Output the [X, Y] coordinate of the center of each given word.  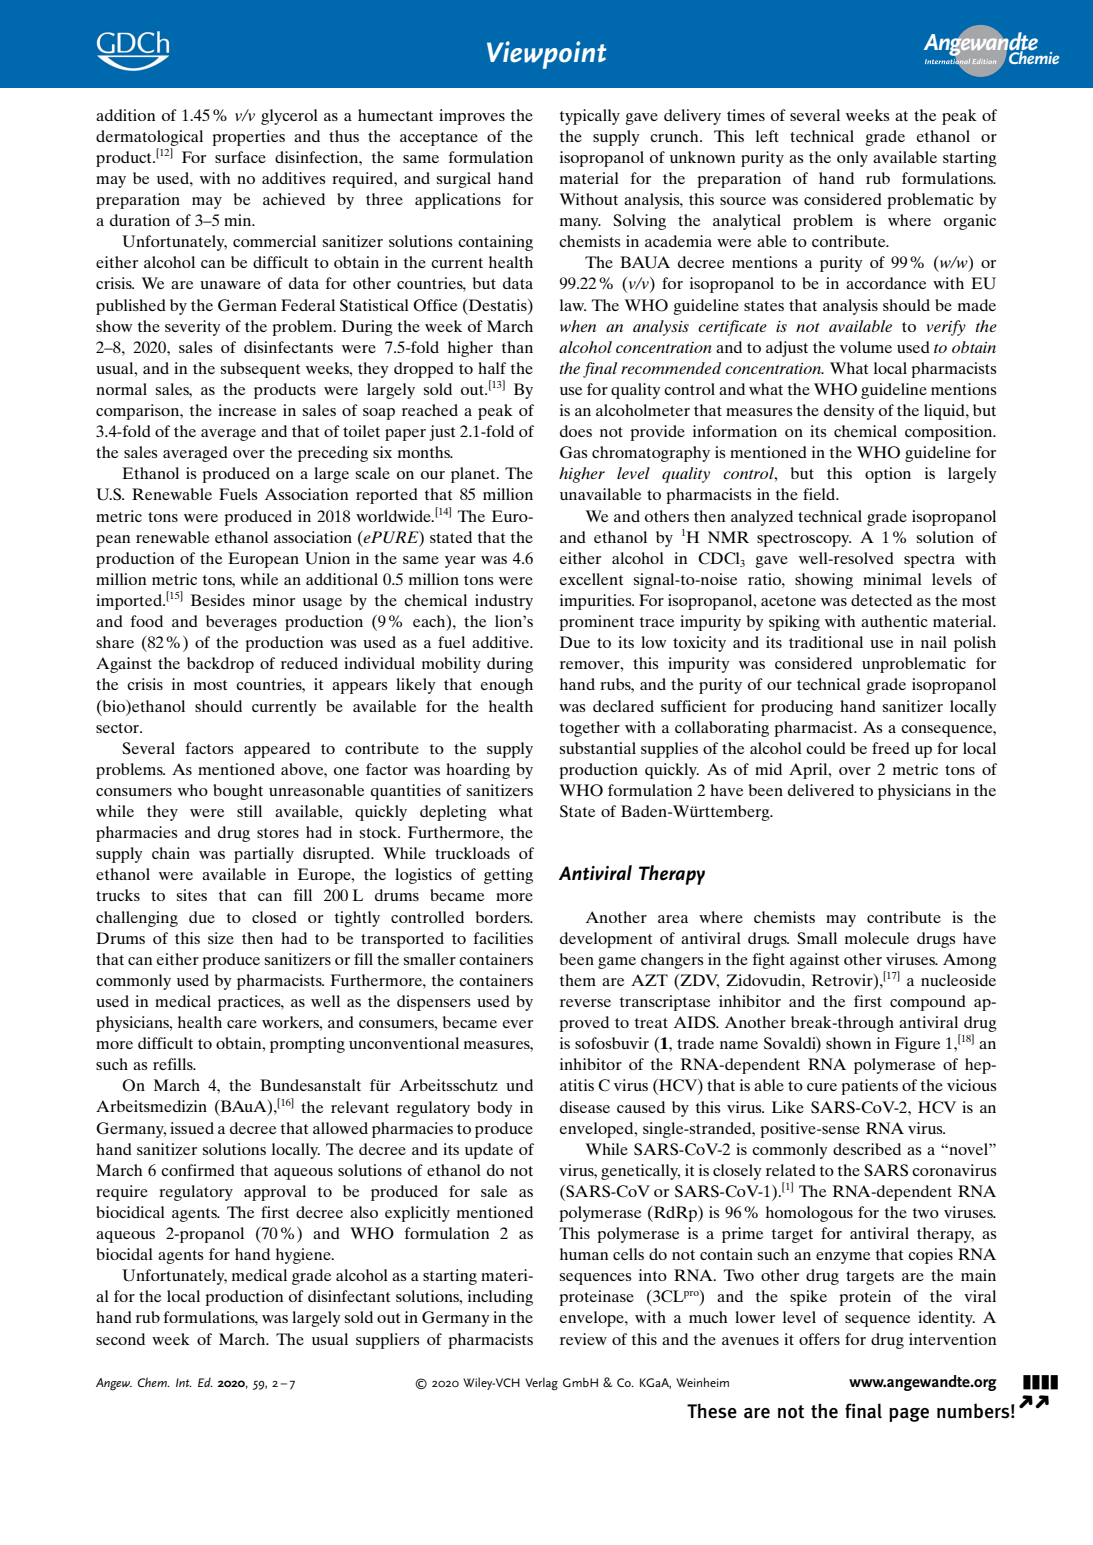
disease [585, 1107]
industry [504, 602]
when [578, 326]
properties [248, 138]
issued [192, 1128]
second [120, 1339]
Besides [218, 600]
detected [881, 600]
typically [590, 117]
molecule [877, 938]
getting [508, 876]
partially [264, 855]
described [867, 1149]
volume [866, 347]
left [767, 136]
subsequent [260, 370]
